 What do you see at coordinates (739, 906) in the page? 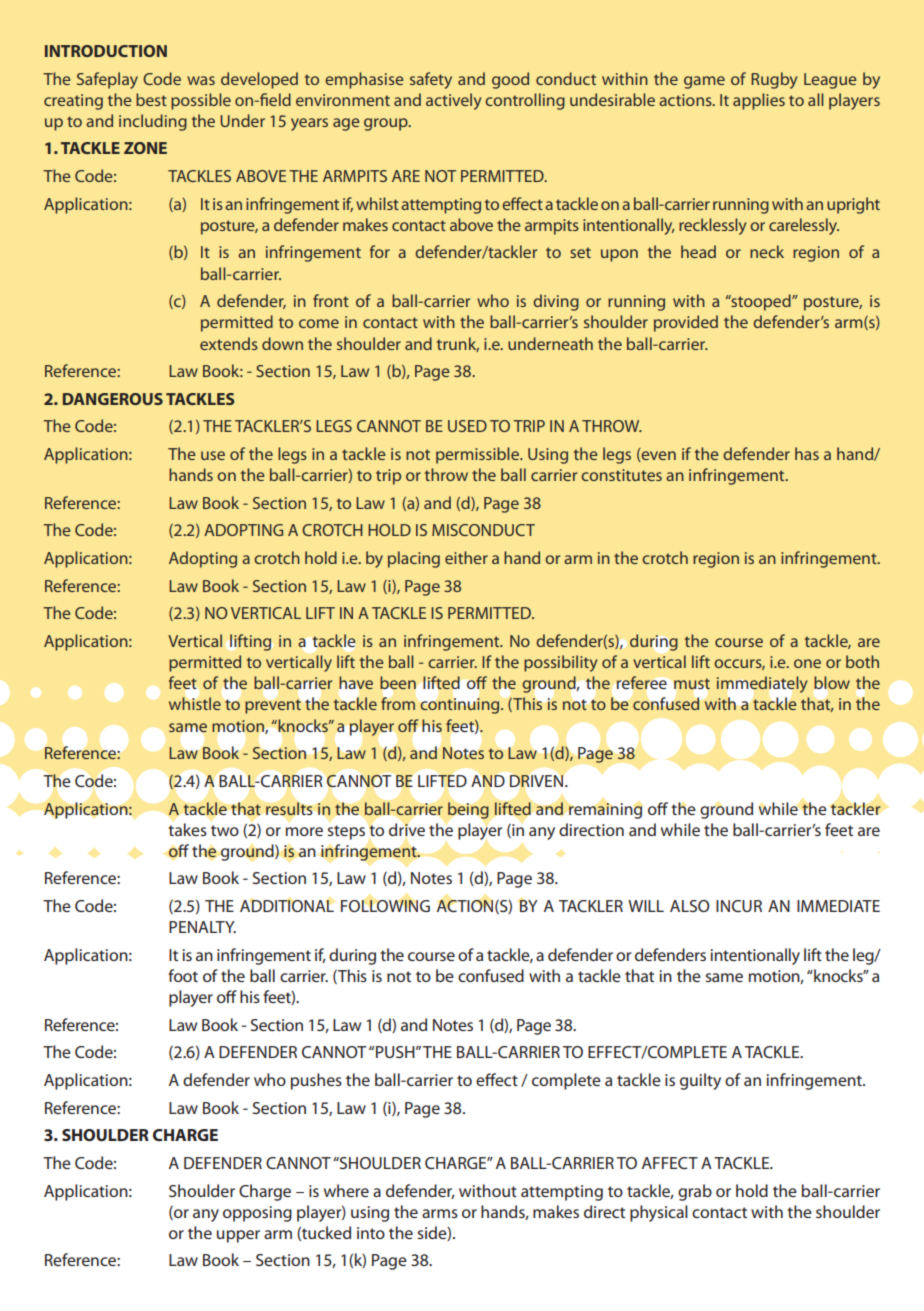
I see `INCUR` at bounding box center [739, 906].
